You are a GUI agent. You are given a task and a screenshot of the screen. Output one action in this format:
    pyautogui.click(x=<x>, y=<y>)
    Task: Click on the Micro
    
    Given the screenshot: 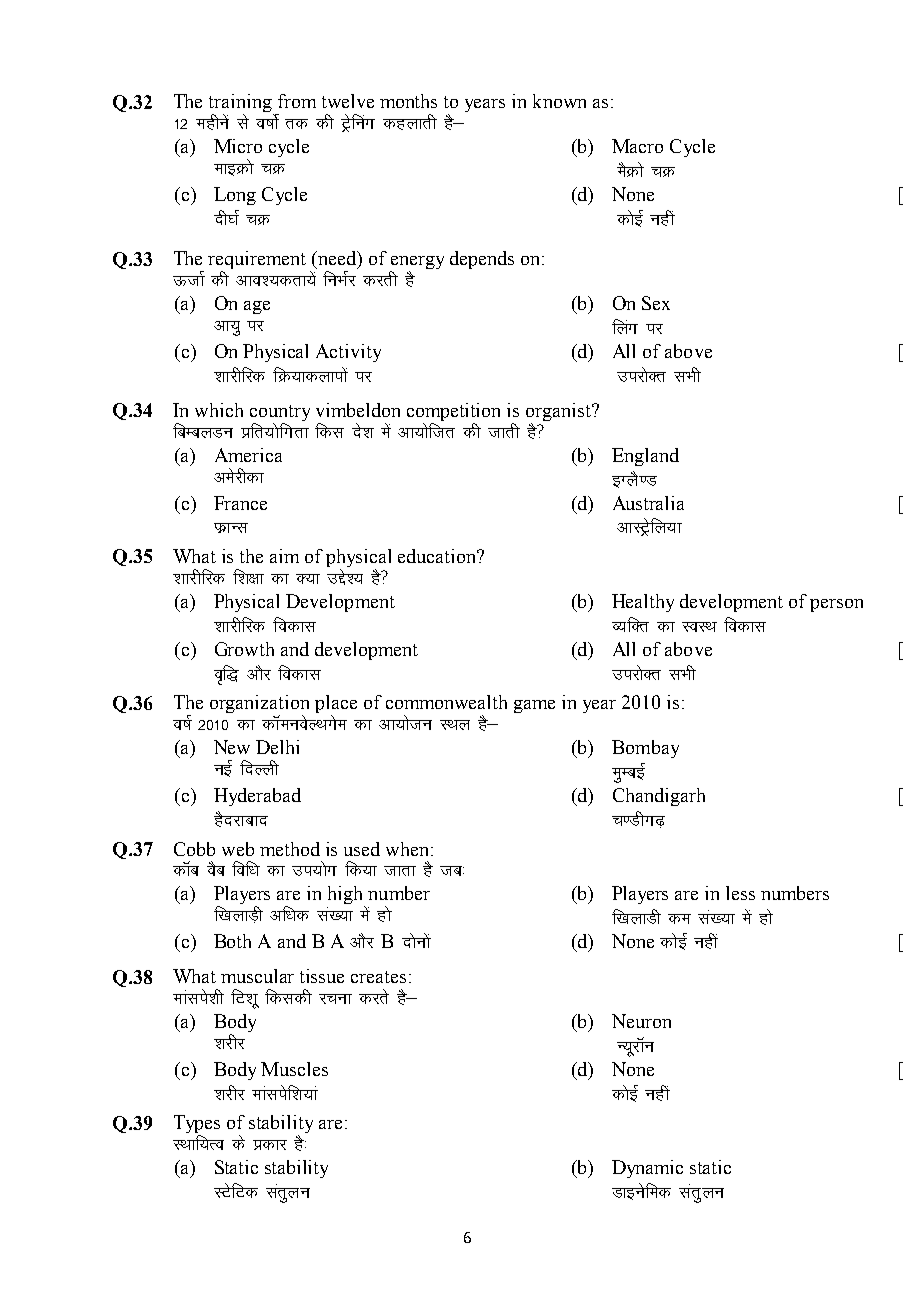 What is the action you would take?
    pyautogui.click(x=238, y=146)
